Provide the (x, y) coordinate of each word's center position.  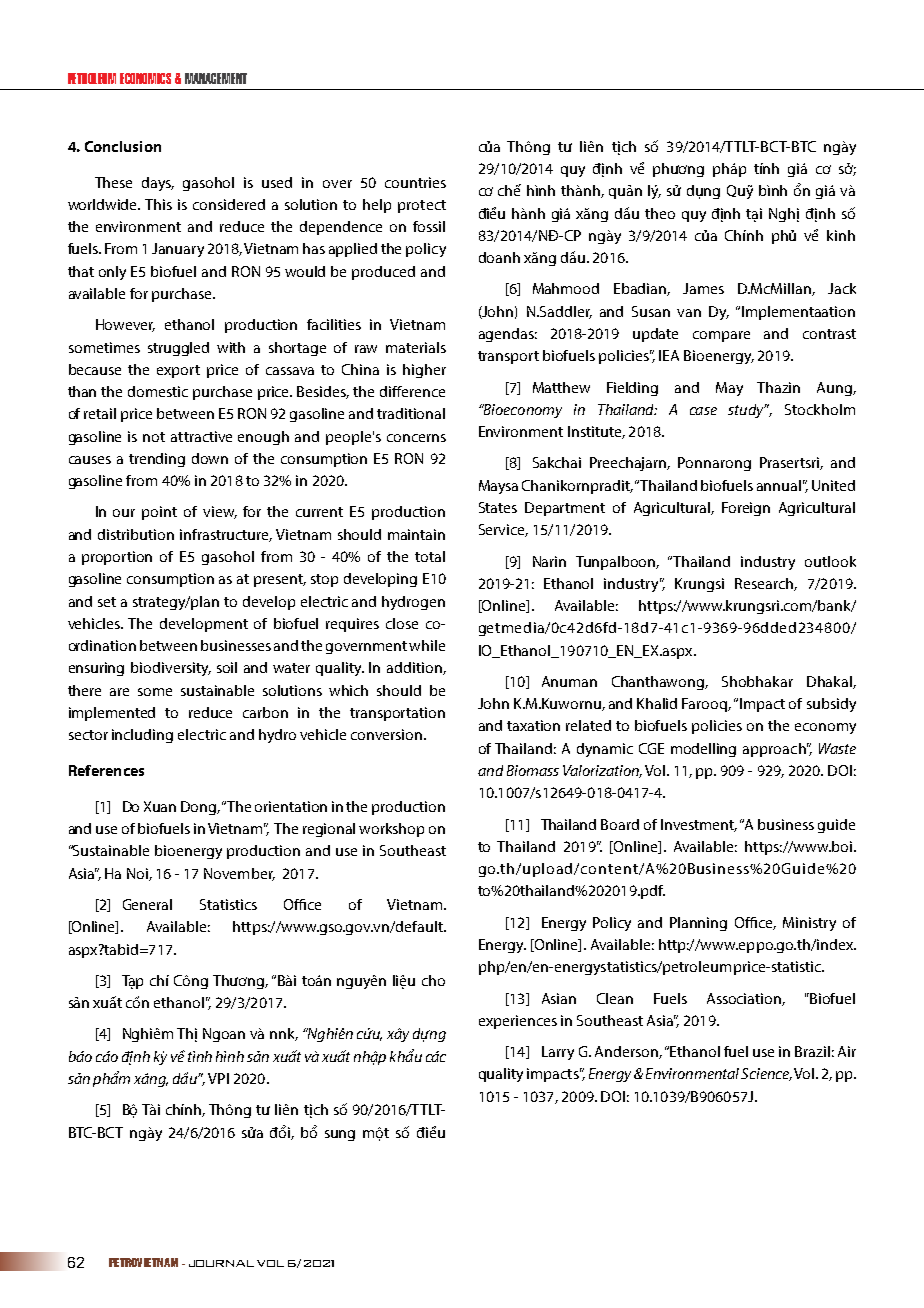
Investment (699, 825)
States (498, 507)
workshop (391, 830)
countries (415, 182)
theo (660, 213)
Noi (138, 874)
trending (157, 460)
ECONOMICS (145, 78)
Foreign (746, 509)
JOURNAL (221, 1263)
